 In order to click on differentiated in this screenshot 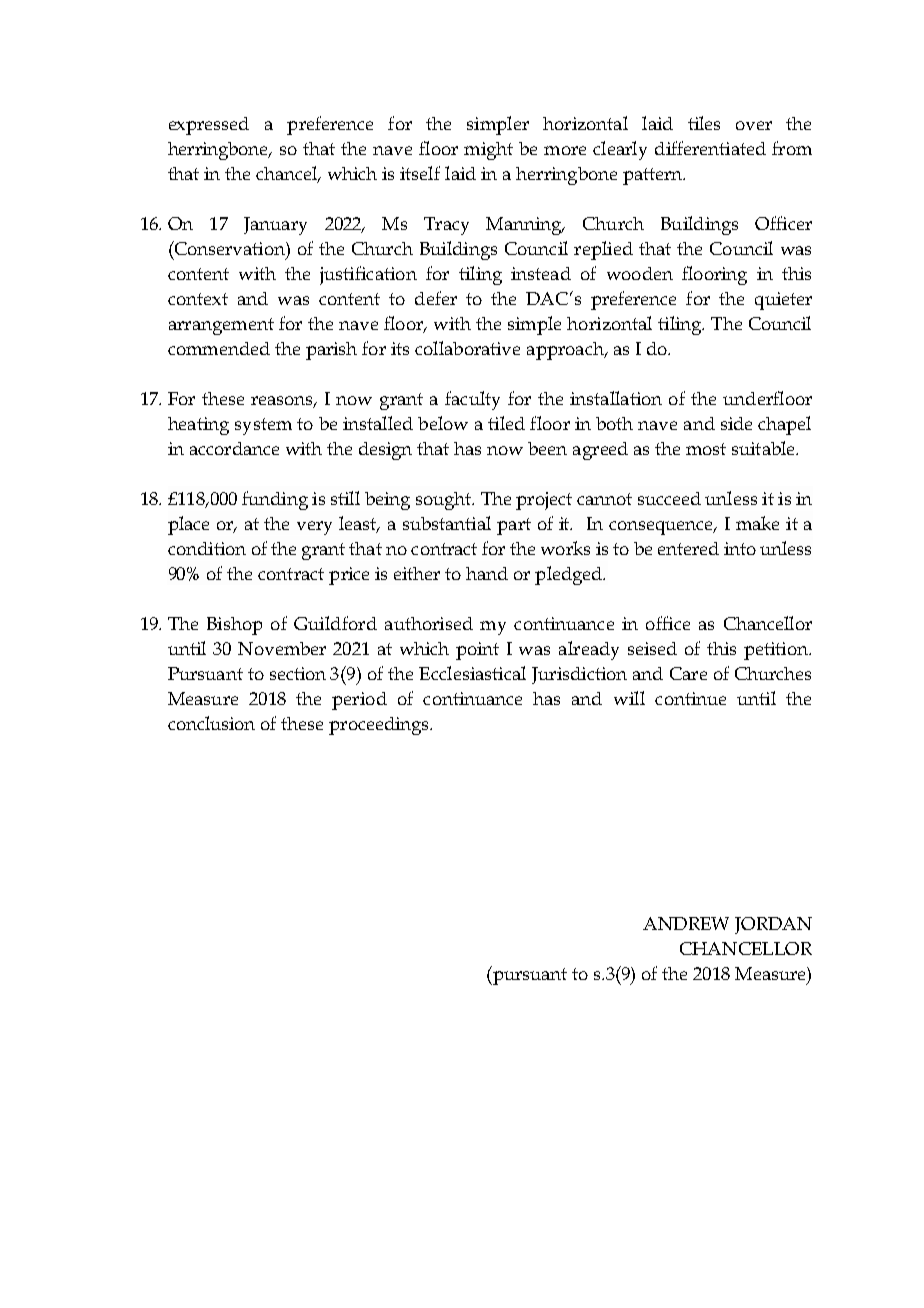, I will do `click(710, 148)`.
